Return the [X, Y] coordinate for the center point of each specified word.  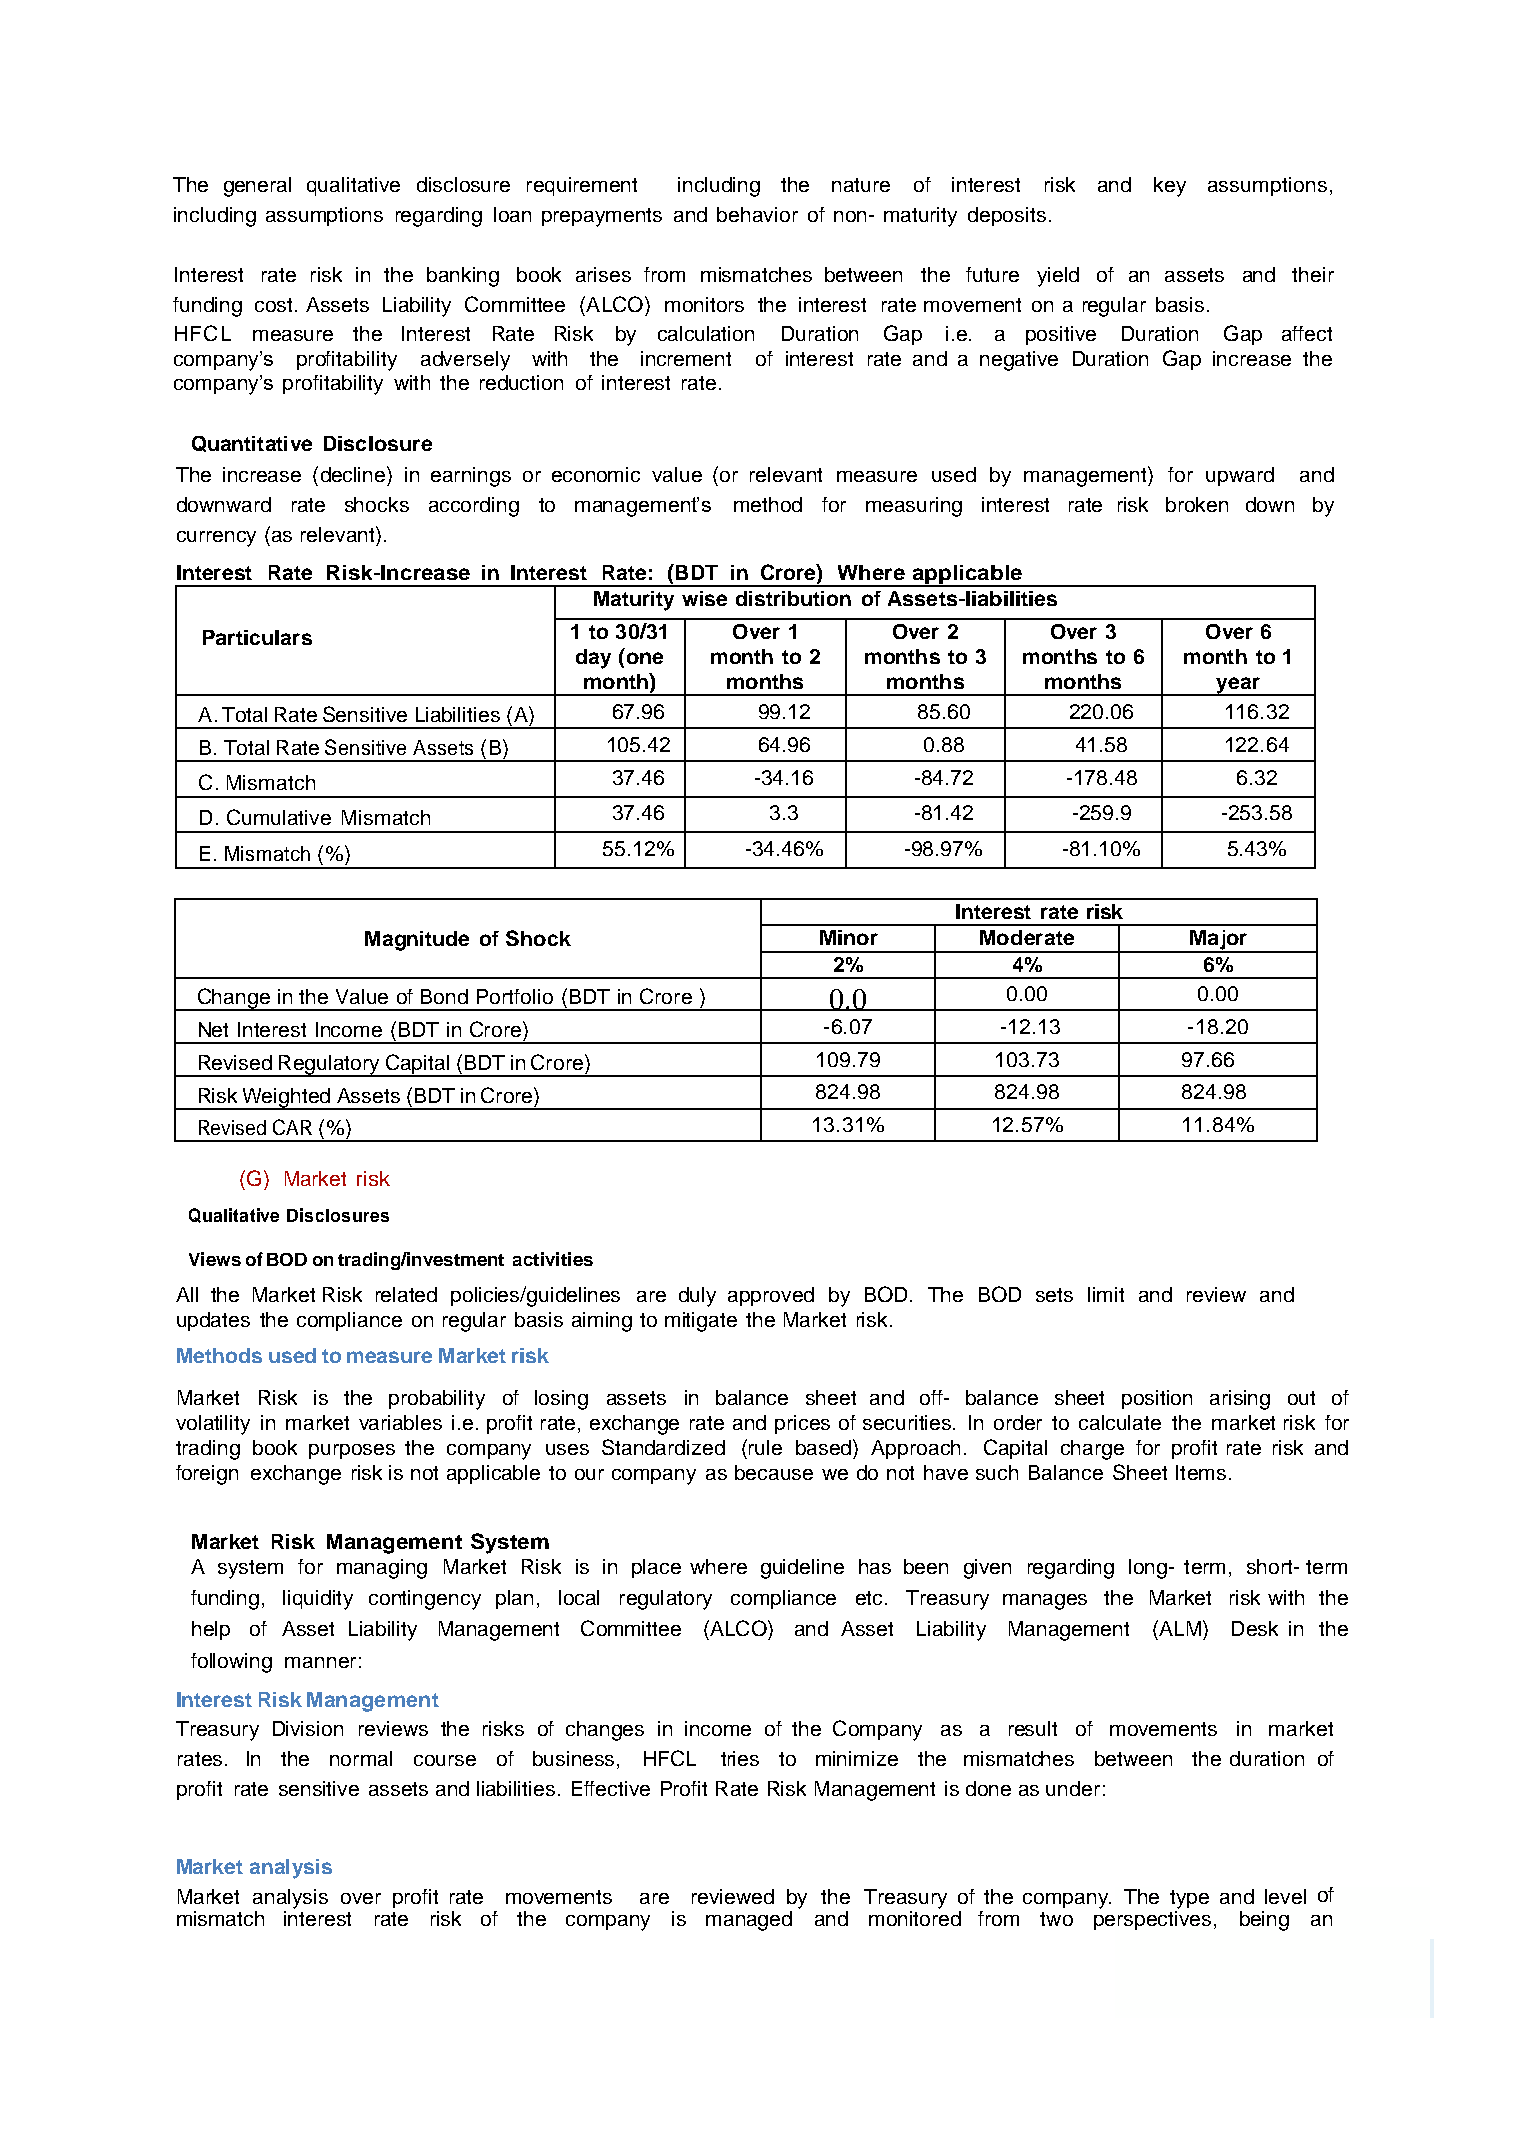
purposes [352, 1451]
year [1238, 686]
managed [749, 1921]
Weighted [285, 1099]
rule [765, 1447]
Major [1218, 941]
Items [1201, 1472]
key [1170, 187]
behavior [757, 214]
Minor [849, 937]
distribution [793, 598]
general [257, 187]
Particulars [257, 637]
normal [361, 1758]
